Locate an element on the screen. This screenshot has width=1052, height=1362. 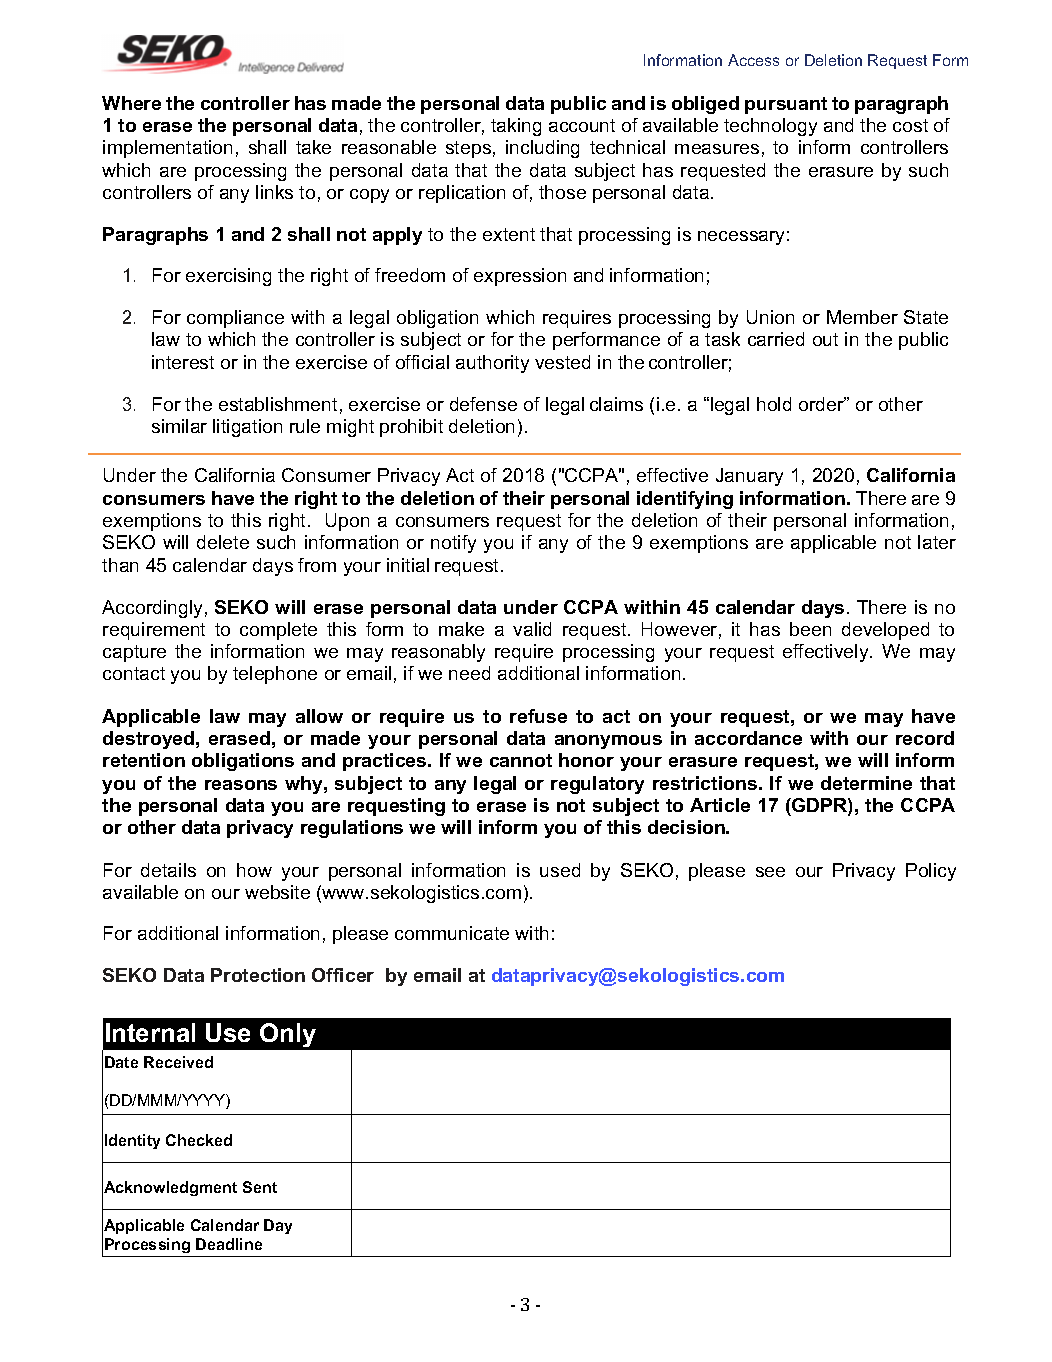
Sent is located at coordinates (260, 1187).
